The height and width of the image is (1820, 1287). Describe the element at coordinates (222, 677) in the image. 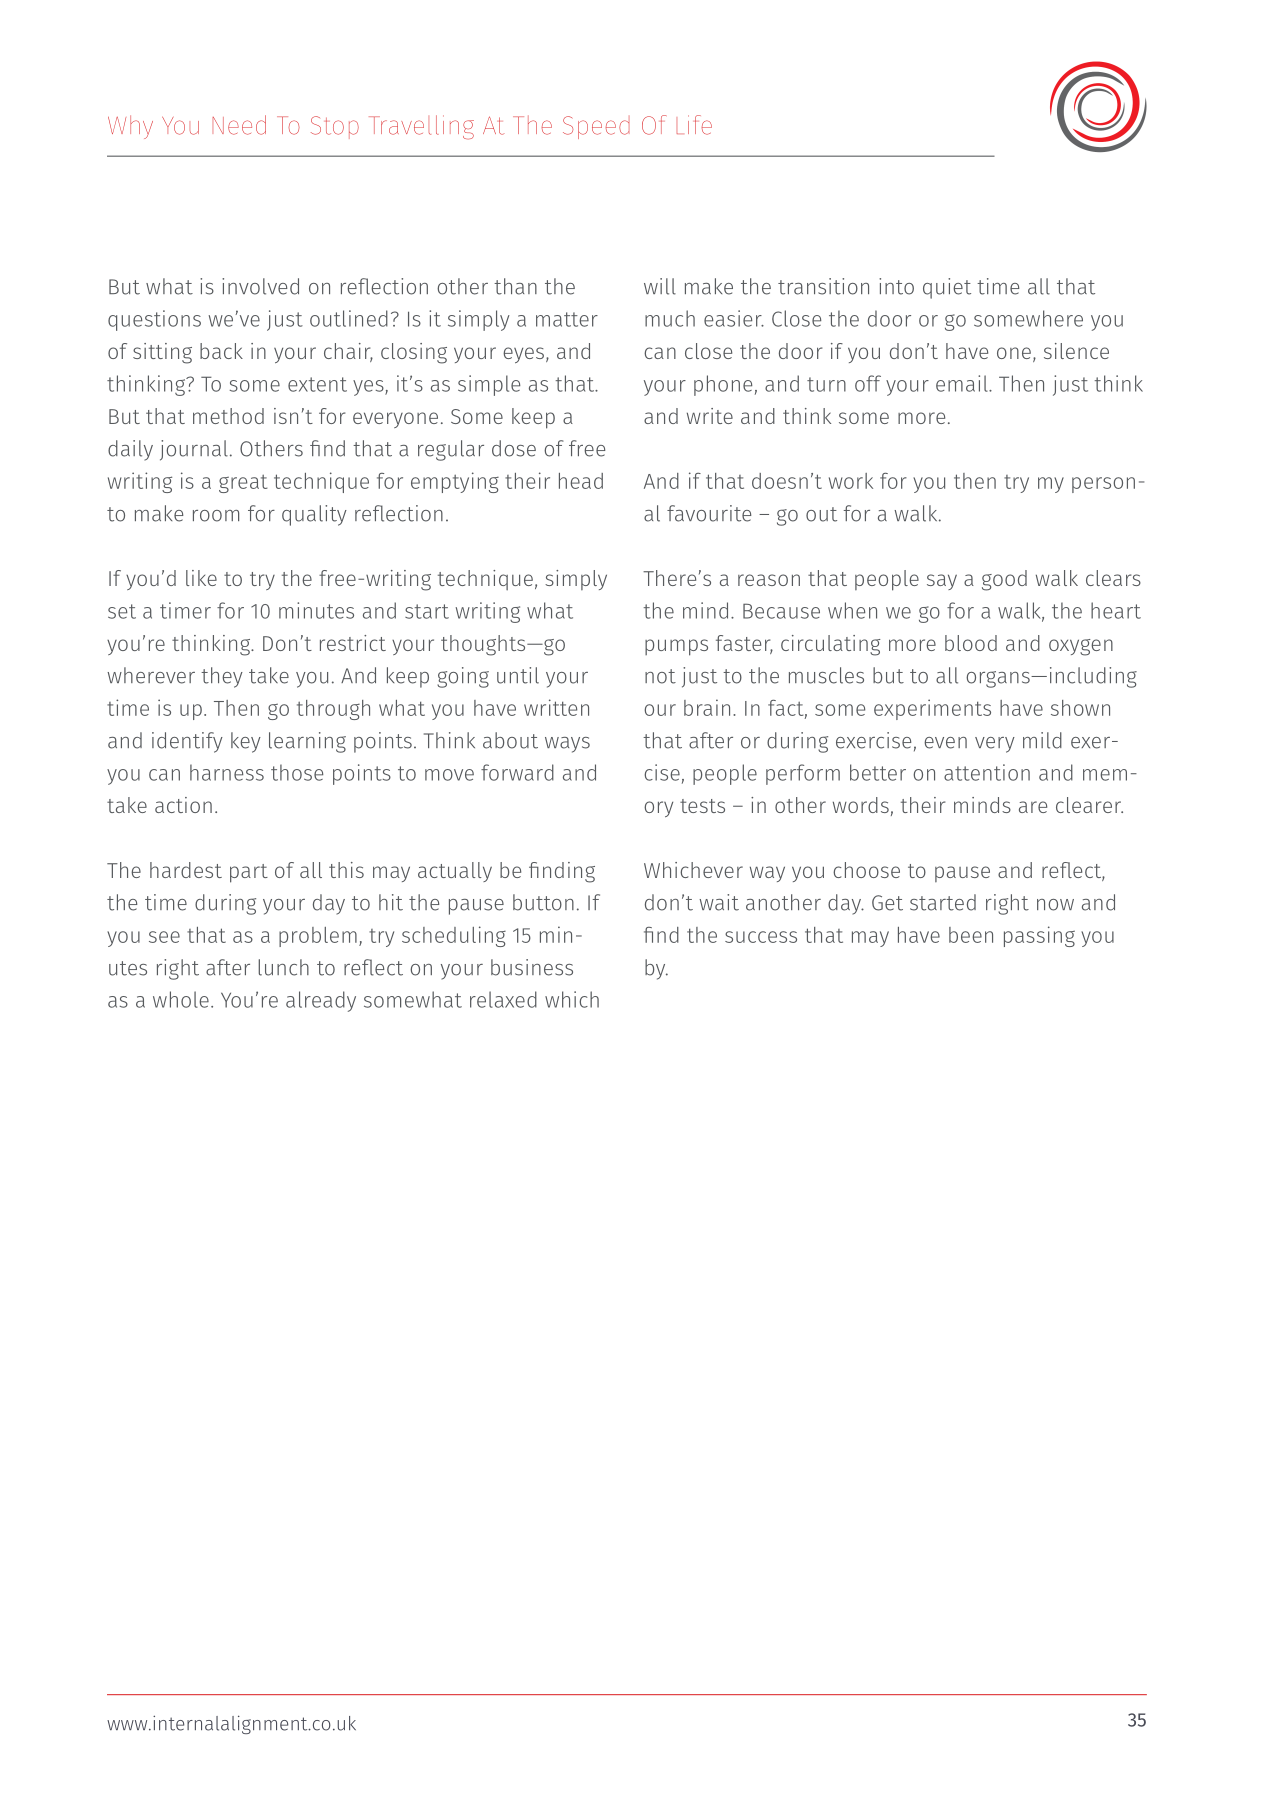

I see `they` at that location.
